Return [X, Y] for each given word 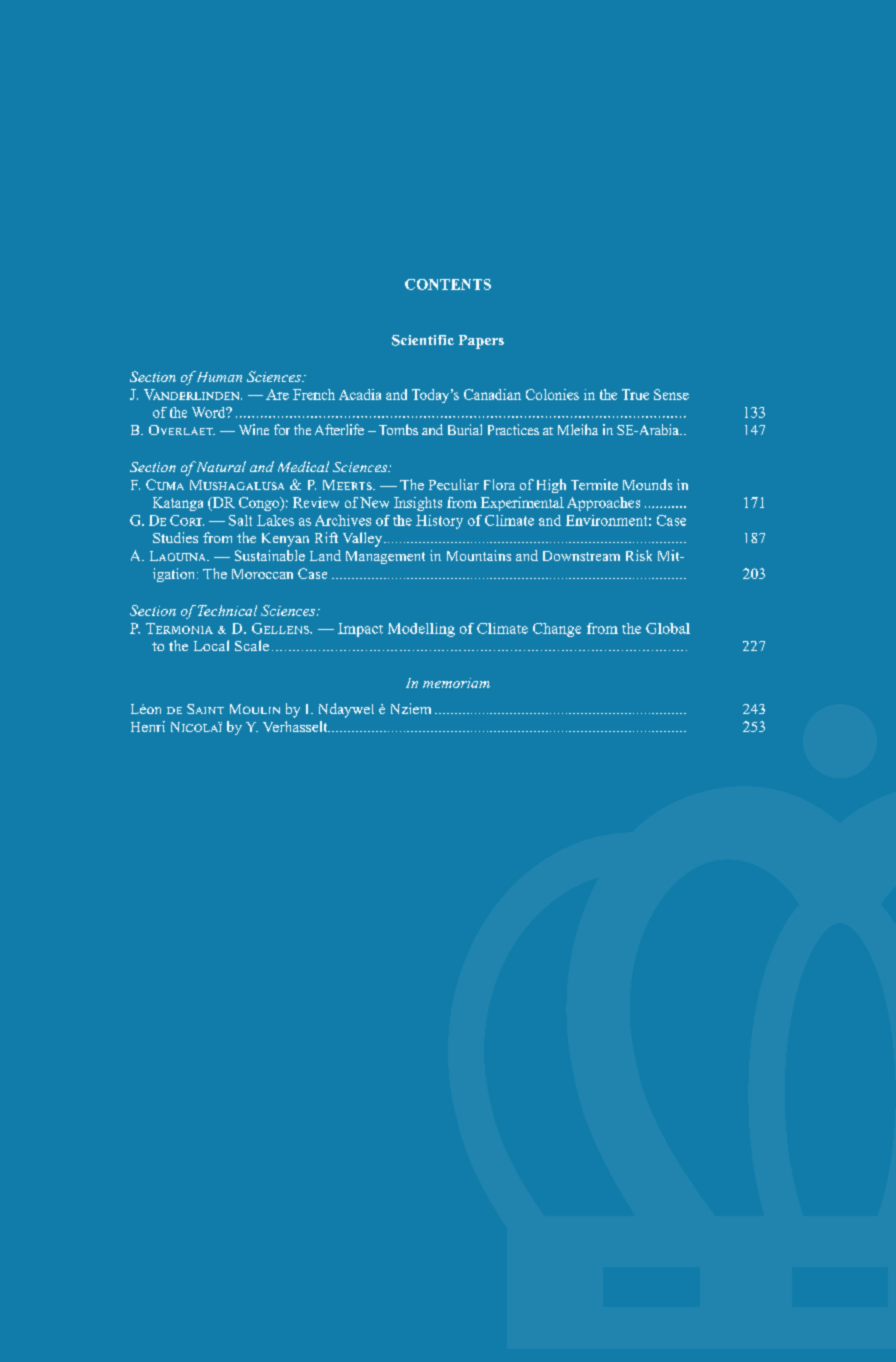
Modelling [421, 630]
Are [277, 394]
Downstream [581, 556]
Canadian [492, 394]
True [635, 394]
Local [211, 645]
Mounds [647, 484]
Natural [220, 466]
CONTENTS [448, 284]
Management [385, 557]
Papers [481, 342]
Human [218, 376]
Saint [205, 709]
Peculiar [454, 484]
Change [557, 630]
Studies [175, 537]
